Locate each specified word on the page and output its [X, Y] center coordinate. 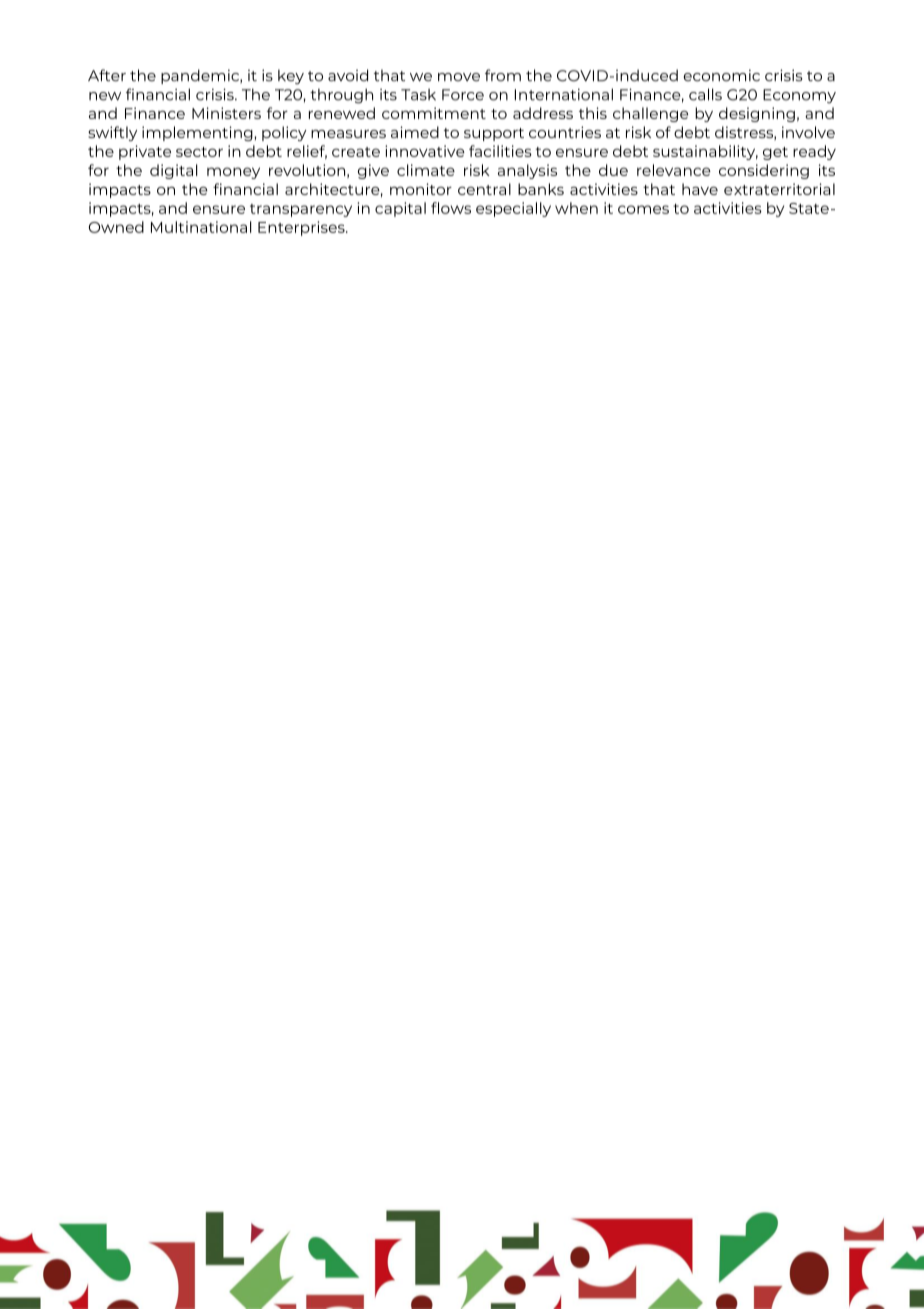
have [700, 189]
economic [721, 75]
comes [643, 209]
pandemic [201, 76]
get [775, 153]
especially [513, 209]
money [233, 173]
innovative [425, 151]
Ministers [226, 113]
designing [757, 114]
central [484, 189]
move [459, 77]
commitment [434, 113]
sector [199, 152]
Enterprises [302, 228]
